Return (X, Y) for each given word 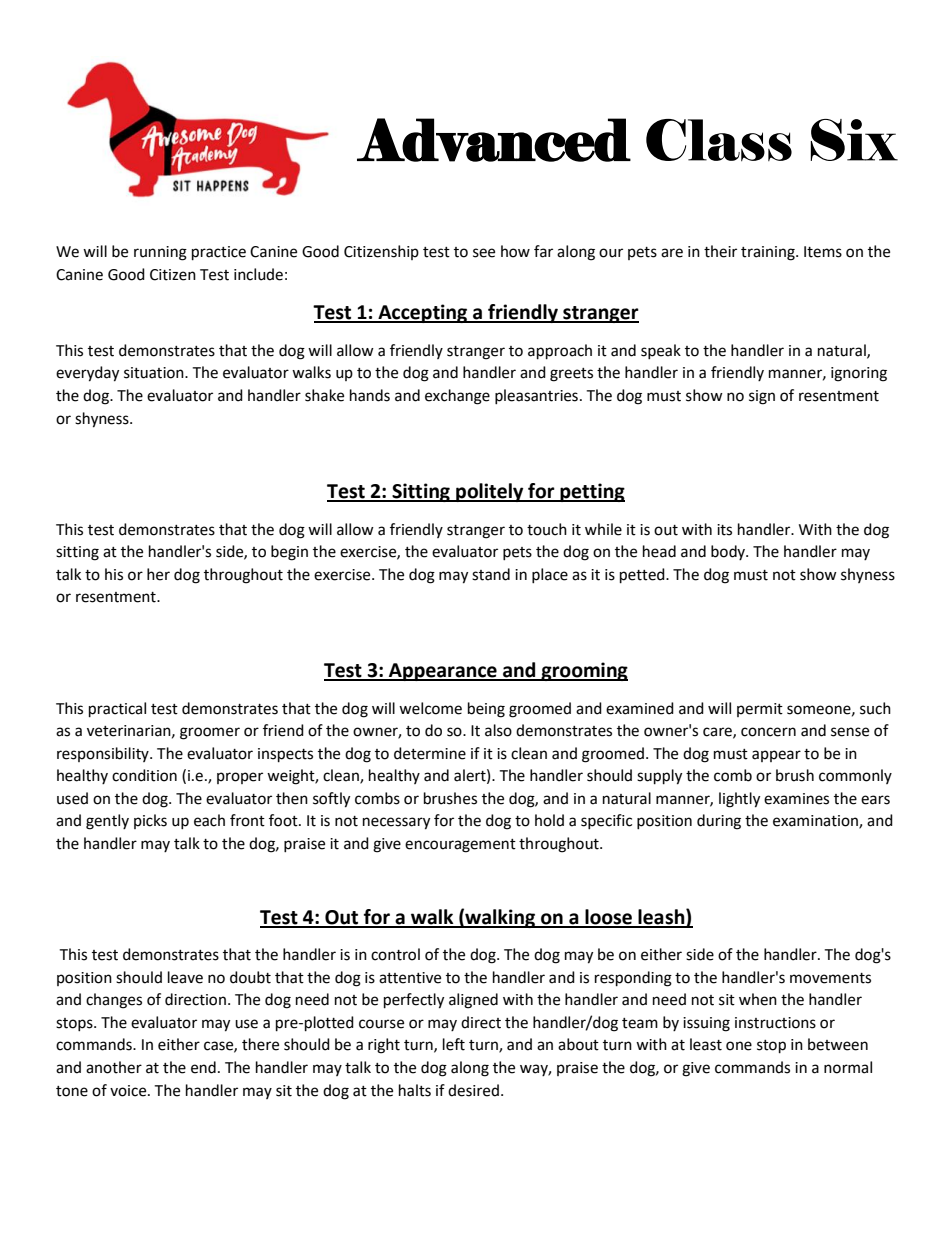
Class (719, 140)
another (114, 1067)
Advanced (494, 140)
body (729, 552)
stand (491, 574)
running (160, 253)
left (454, 1044)
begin (289, 553)
